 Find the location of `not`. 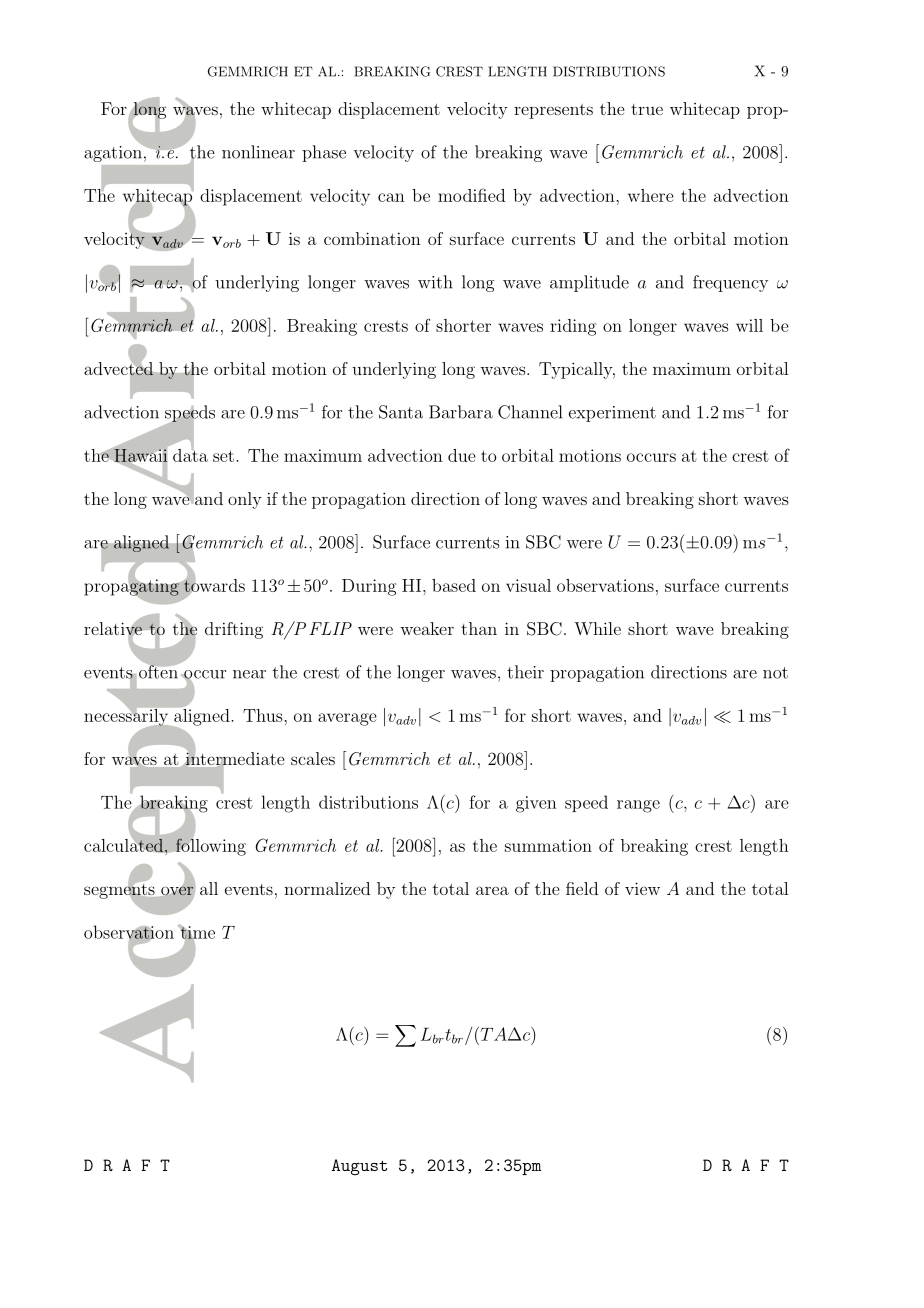

not is located at coordinates (775, 673).
